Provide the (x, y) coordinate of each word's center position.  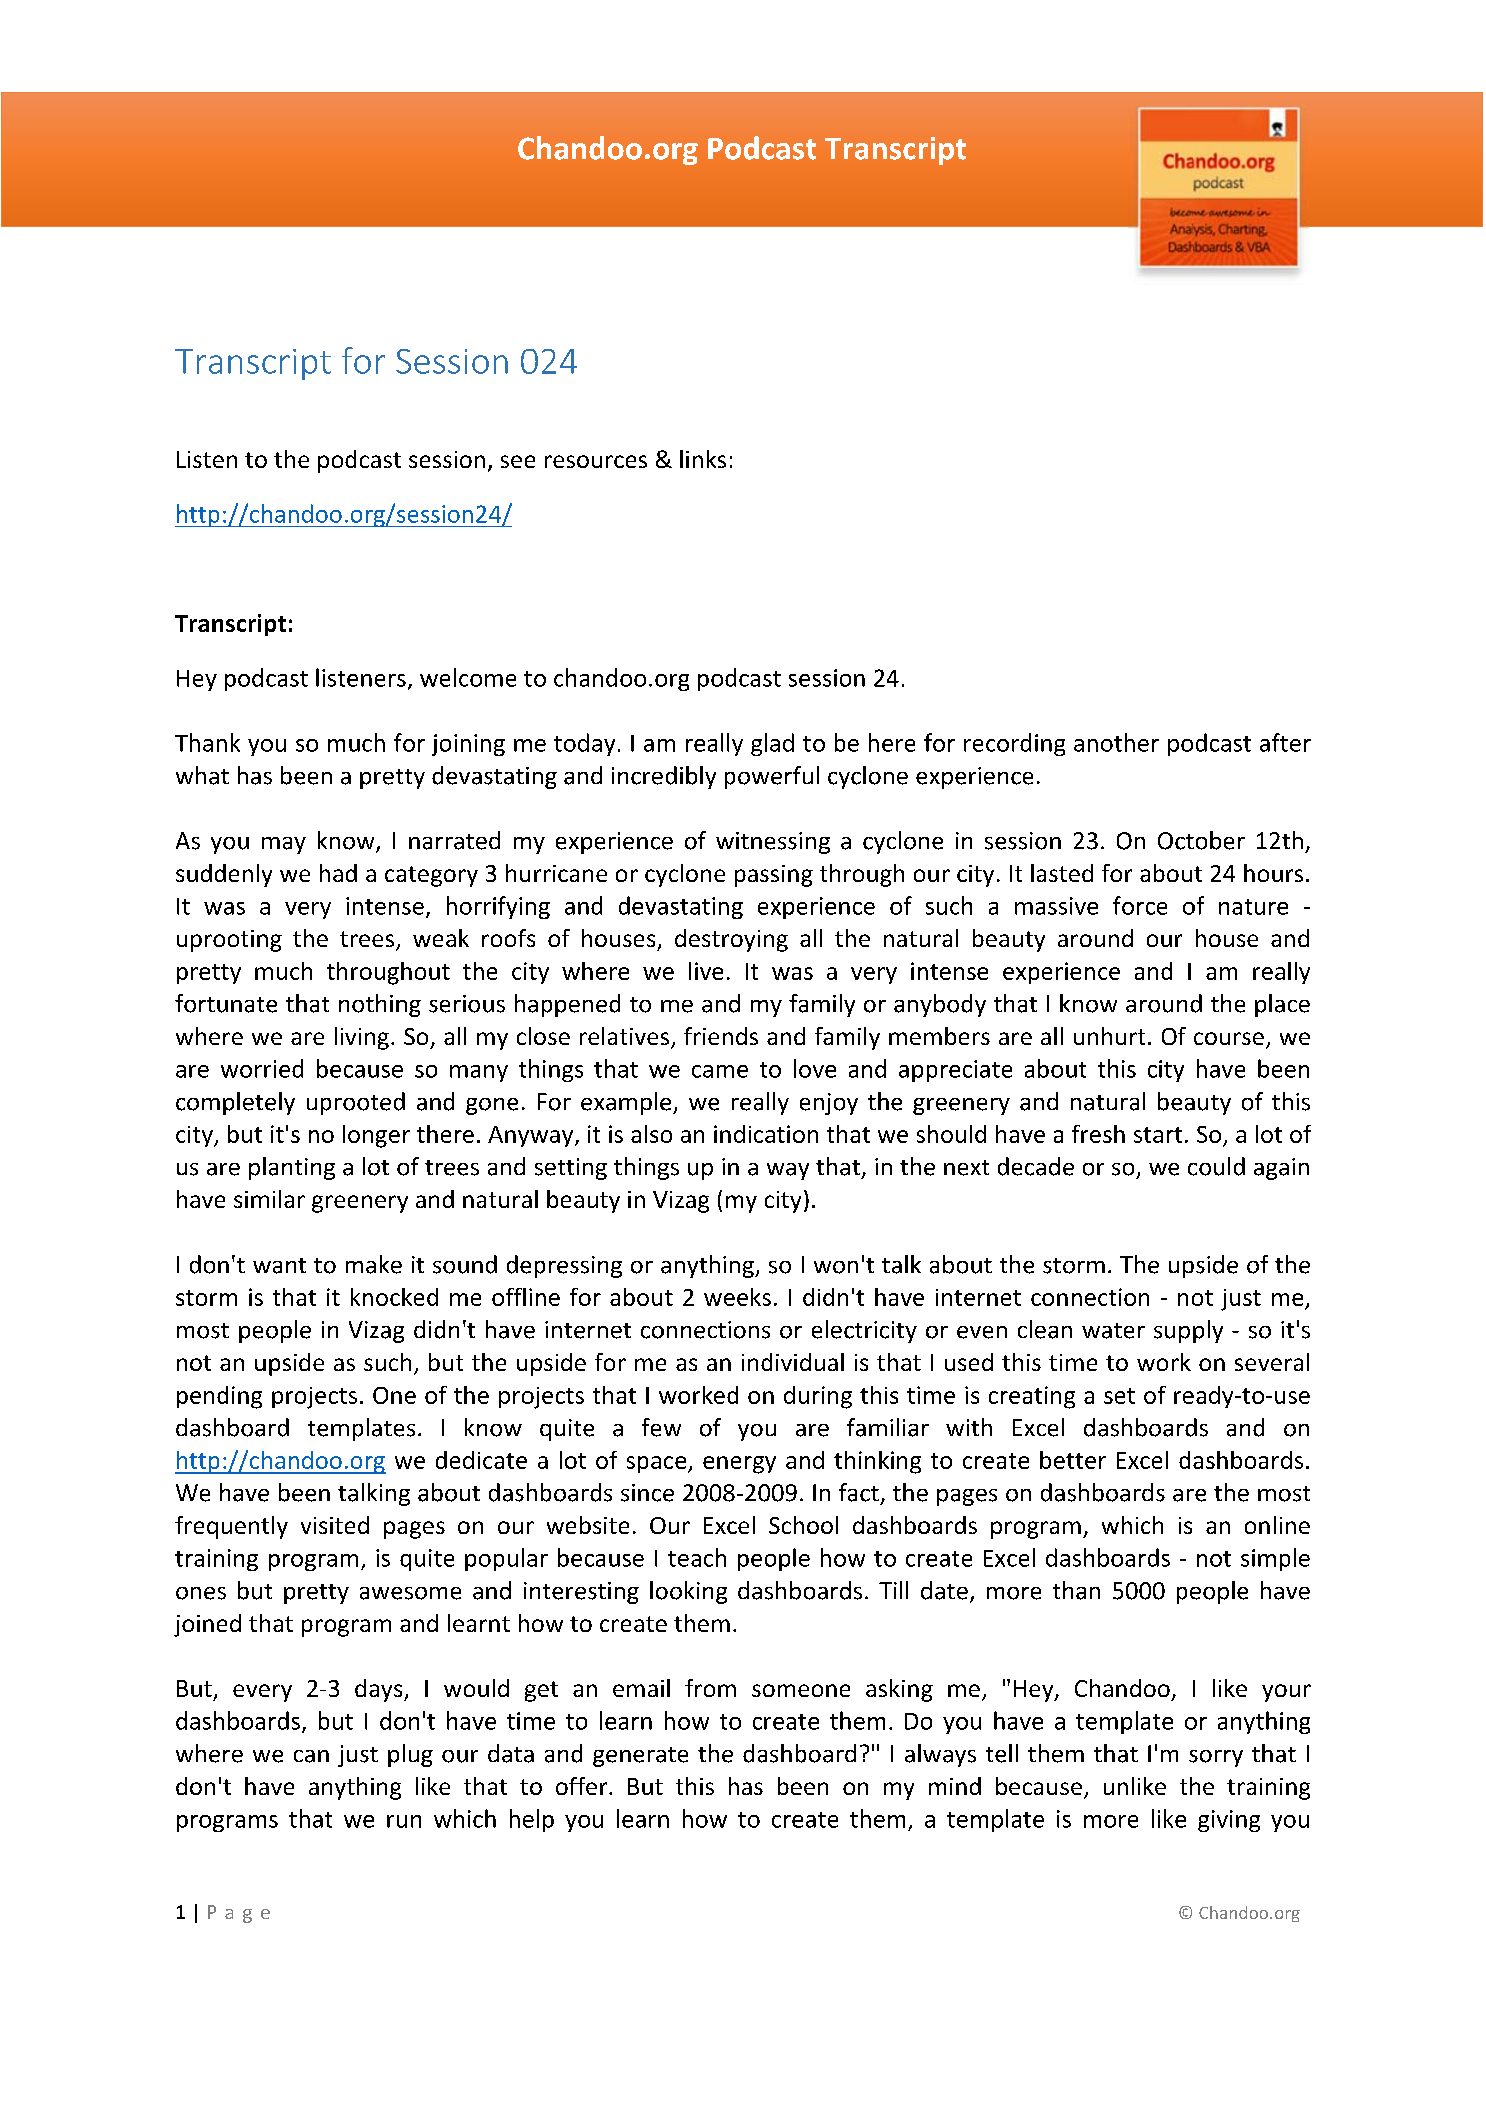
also (651, 1134)
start (1158, 1135)
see (518, 461)
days (380, 1690)
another (1116, 742)
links (703, 459)
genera (629, 1758)
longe (371, 1136)
